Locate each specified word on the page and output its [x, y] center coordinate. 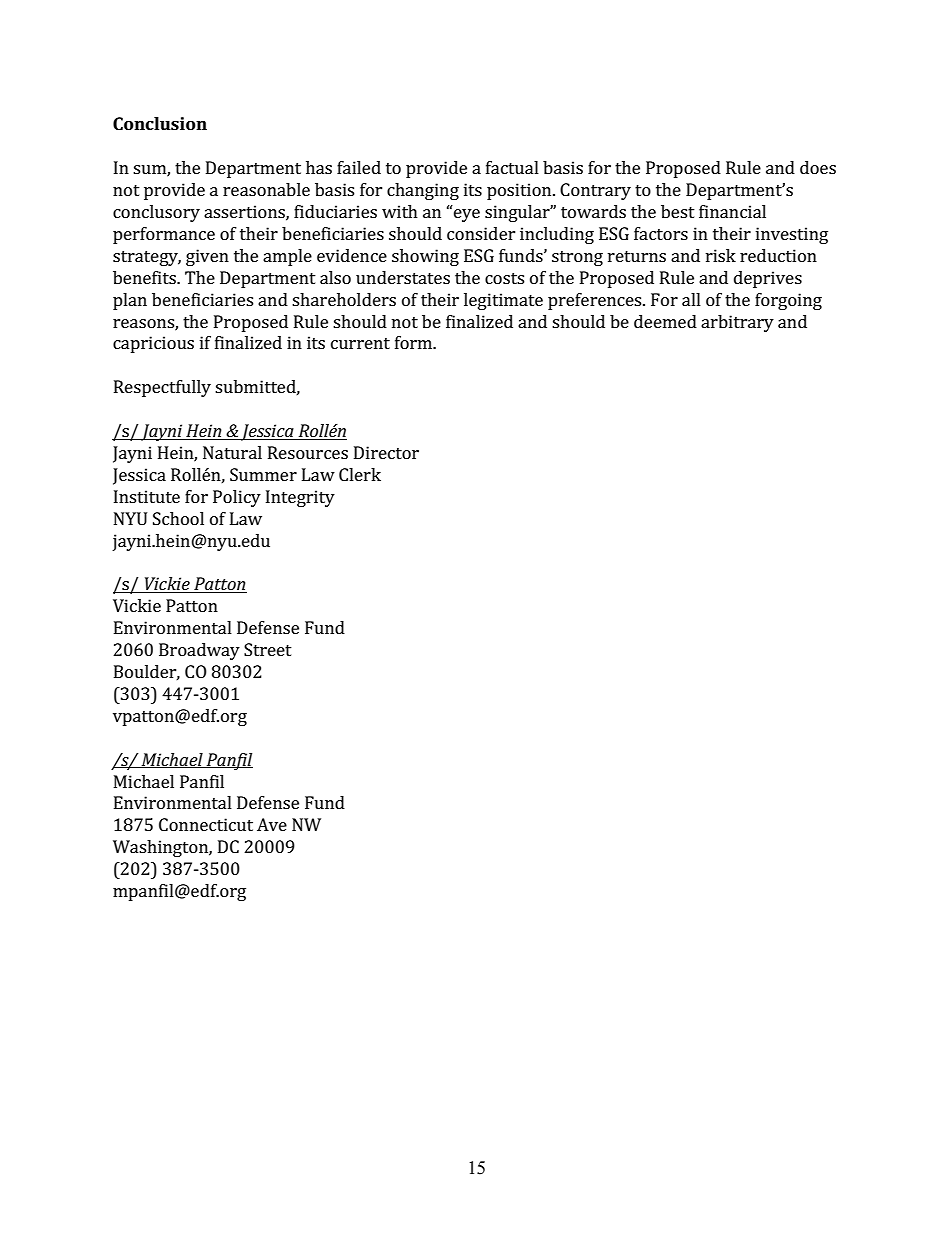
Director [386, 452]
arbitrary [737, 323]
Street [268, 649]
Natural [232, 452]
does [818, 167]
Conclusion [160, 123]
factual [512, 167]
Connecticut [206, 824]
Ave [272, 824]
